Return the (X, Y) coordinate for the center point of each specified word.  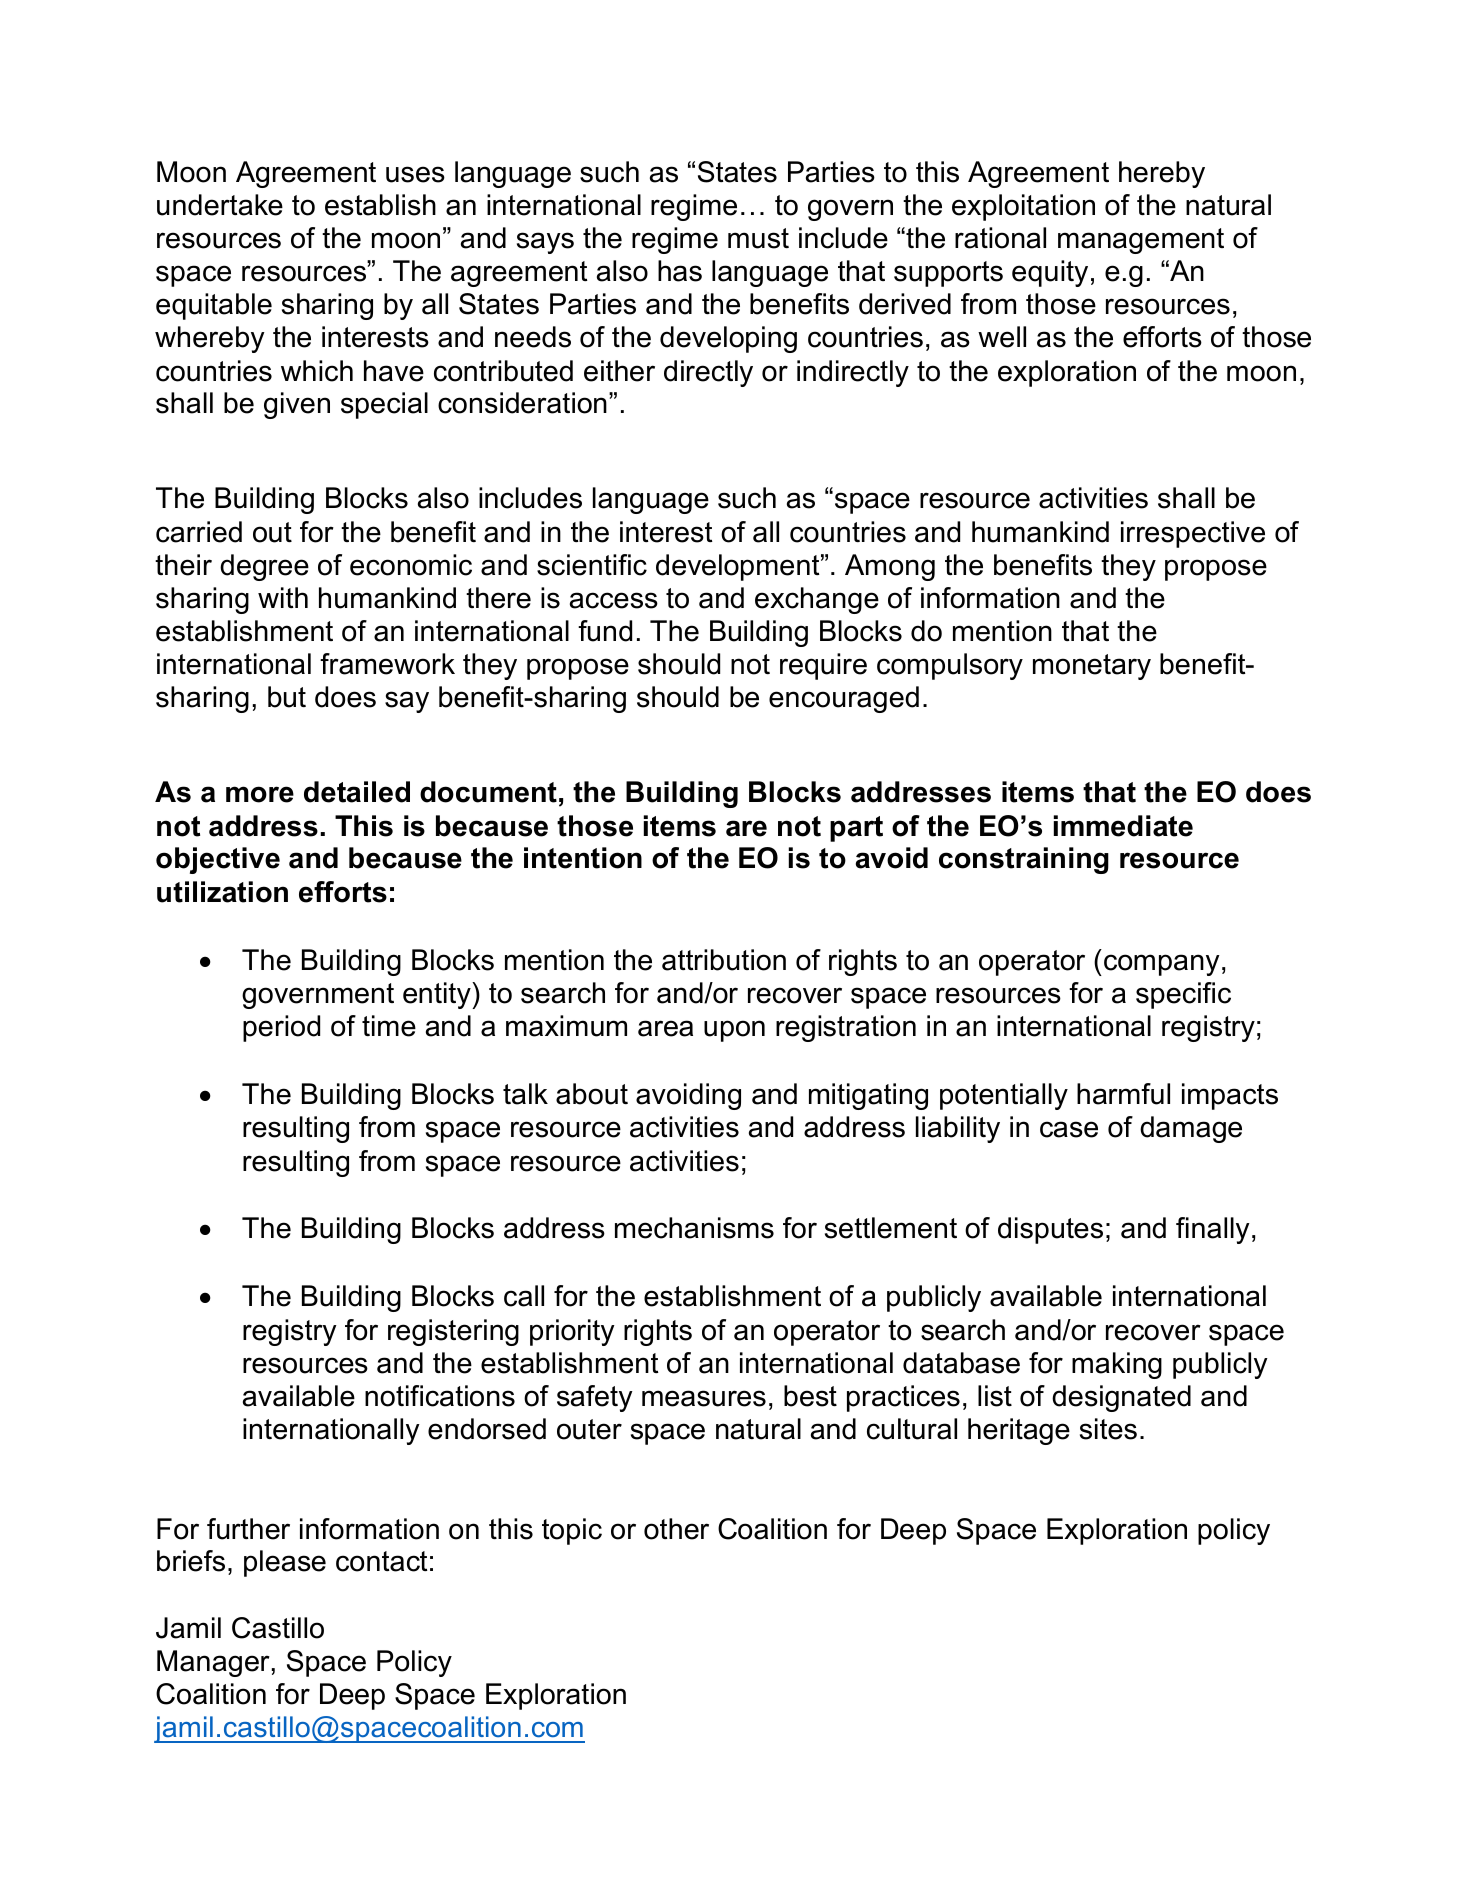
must (758, 238)
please (285, 1563)
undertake (220, 205)
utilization (222, 892)
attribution (724, 960)
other (676, 1529)
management (1141, 241)
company (1162, 965)
